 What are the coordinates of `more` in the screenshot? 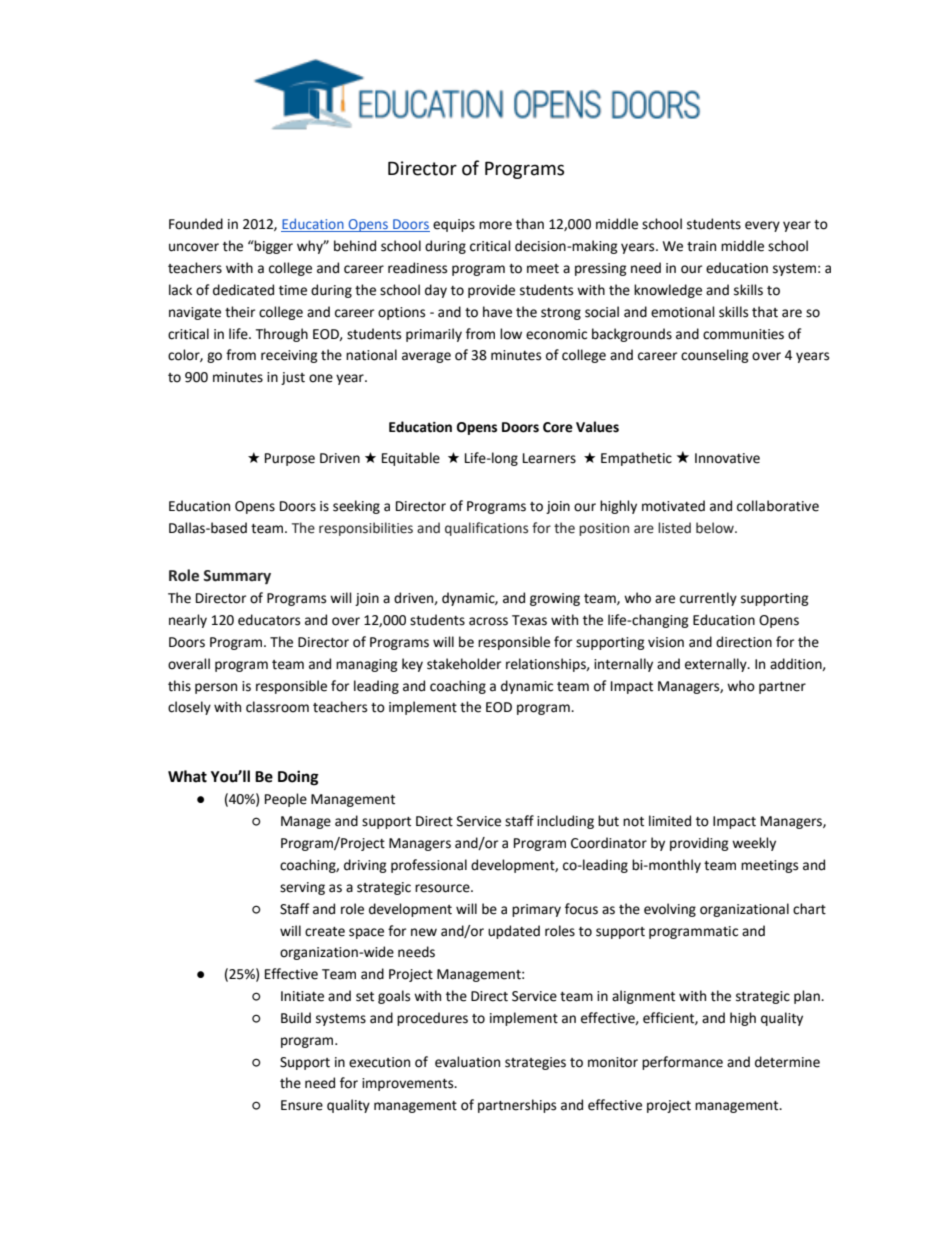 It's located at (495, 225).
